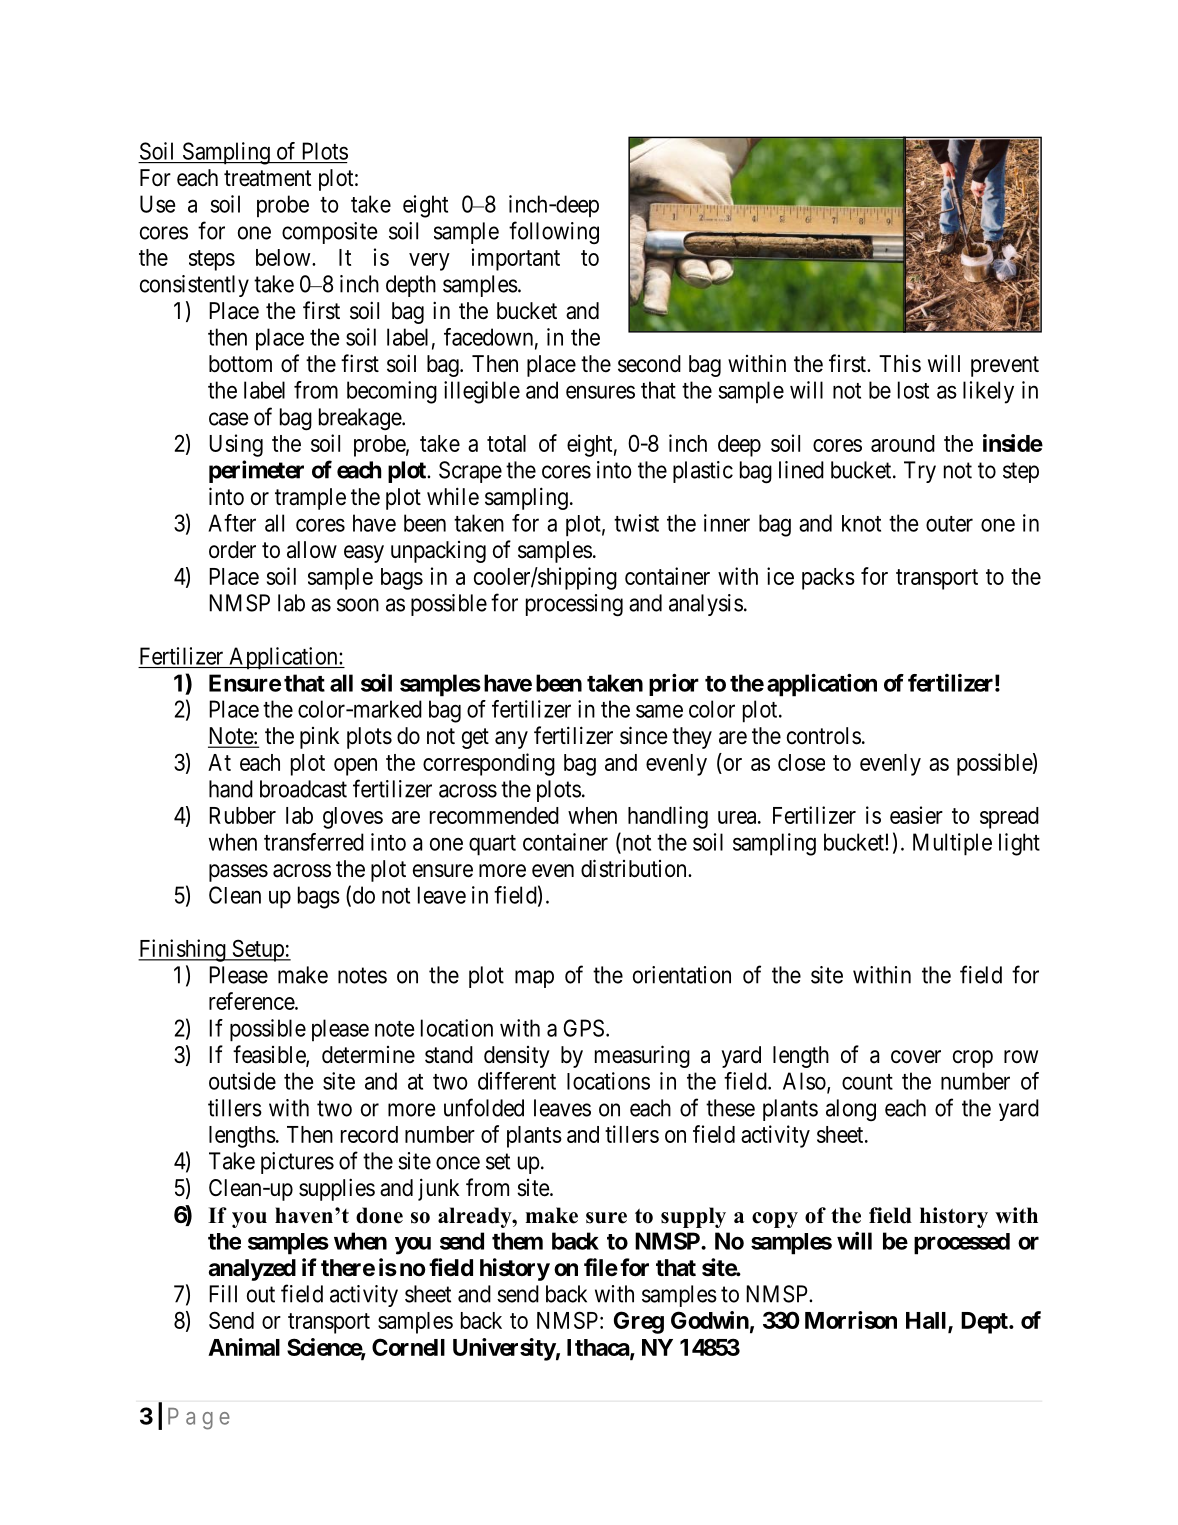  Describe the element at coordinates (574, 605) in the screenshot. I see `processing` at that location.
